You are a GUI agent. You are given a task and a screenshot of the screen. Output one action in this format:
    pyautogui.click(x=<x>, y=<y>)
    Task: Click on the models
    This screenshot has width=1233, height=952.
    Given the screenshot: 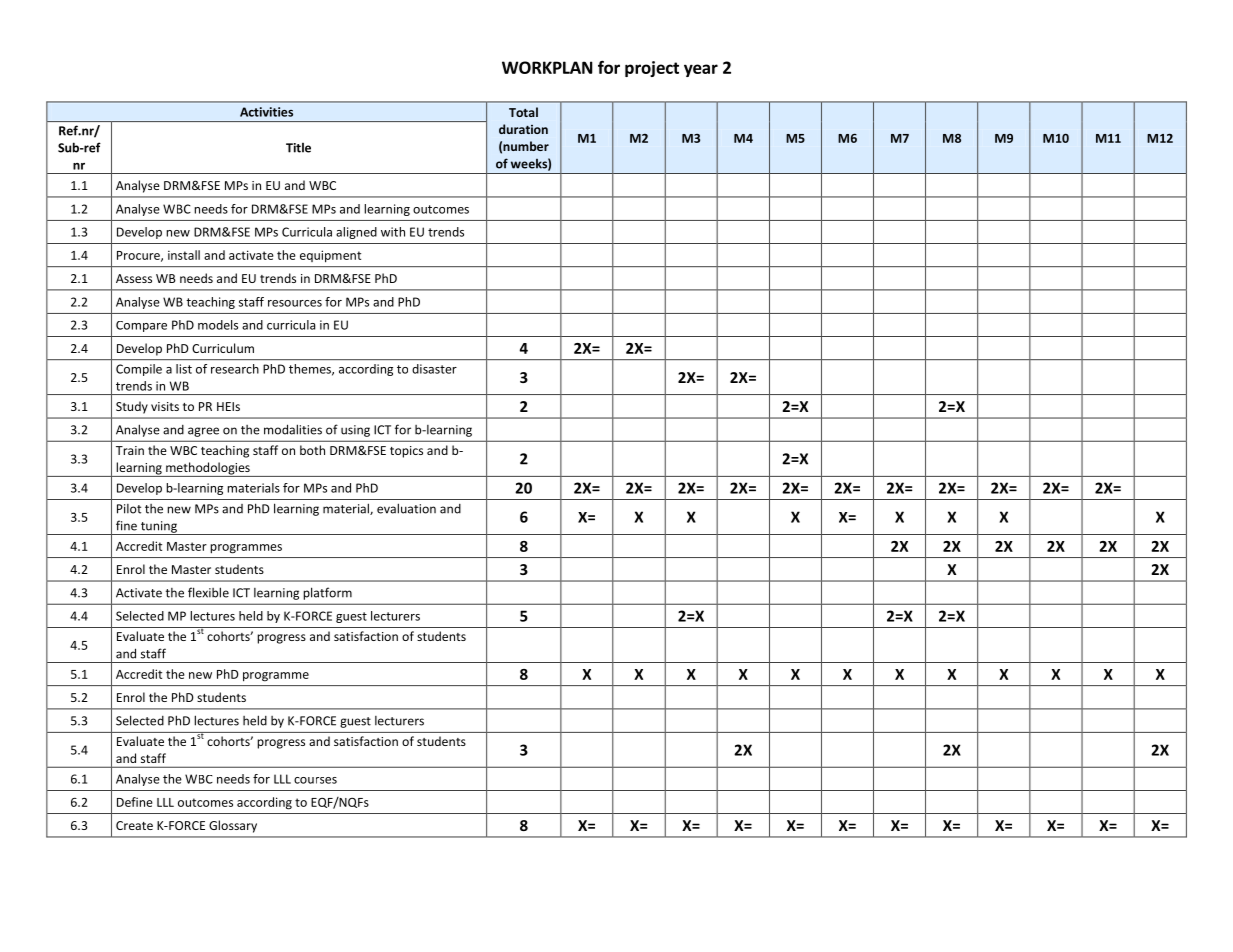 What is the action you would take?
    pyautogui.click(x=218, y=325)
